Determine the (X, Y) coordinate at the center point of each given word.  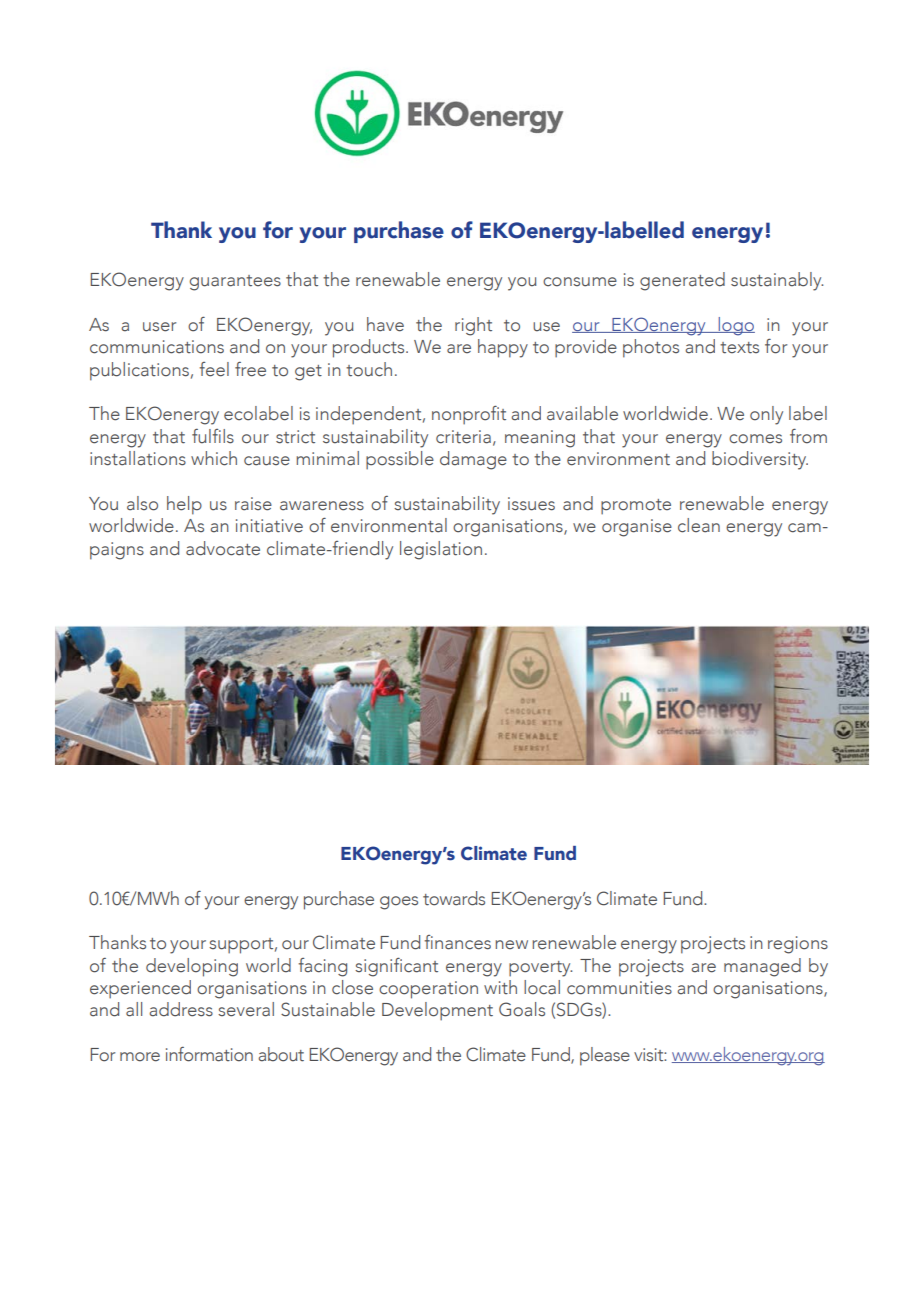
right (473, 326)
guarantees (235, 283)
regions (798, 945)
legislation (441, 550)
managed (762, 967)
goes (399, 903)
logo (735, 326)
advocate (223, 548)
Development (437, 1011)
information (209, 1054)
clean (699, 525)
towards (454, 898)
